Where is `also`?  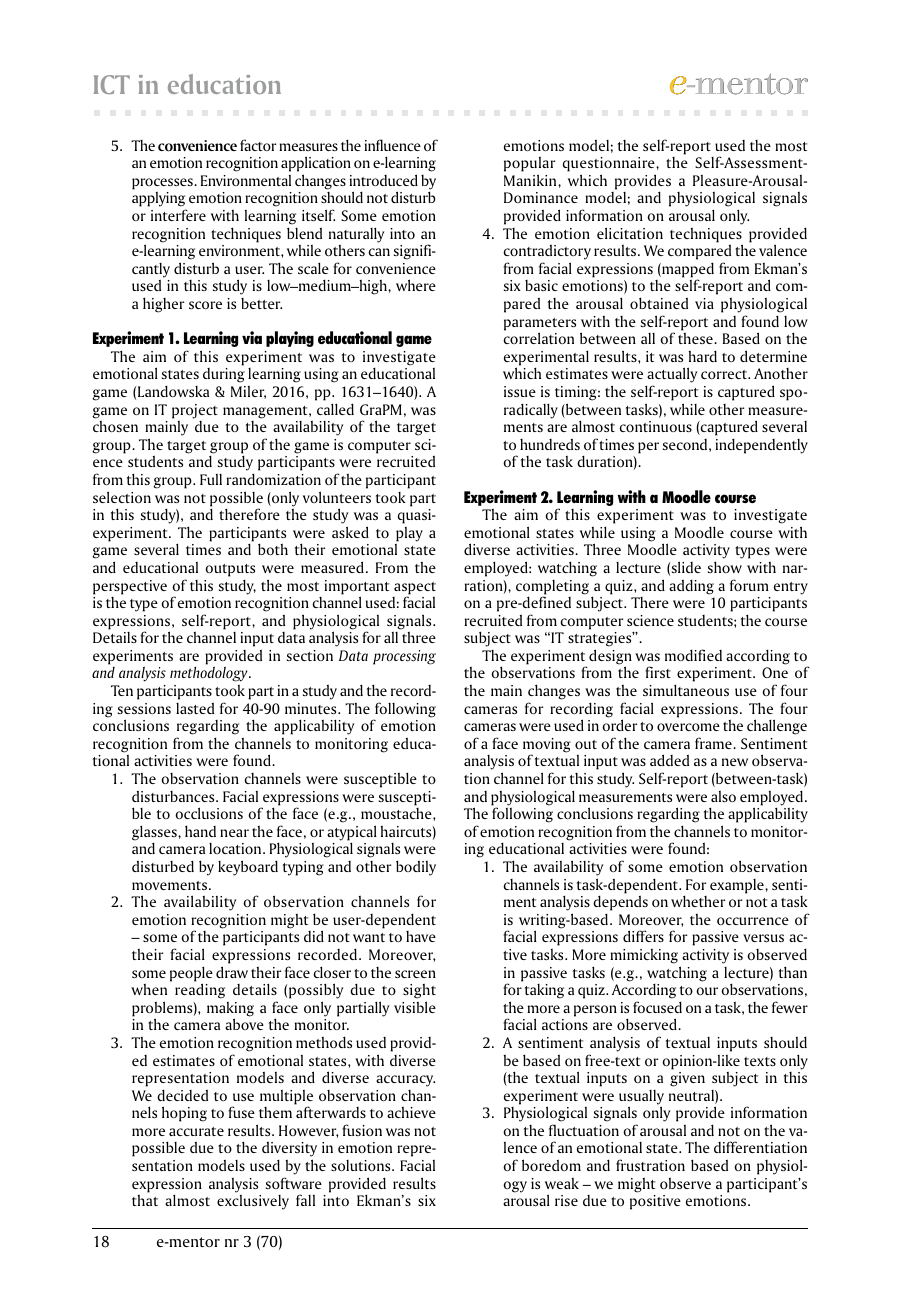
also is located at coordinates (723, 796).
